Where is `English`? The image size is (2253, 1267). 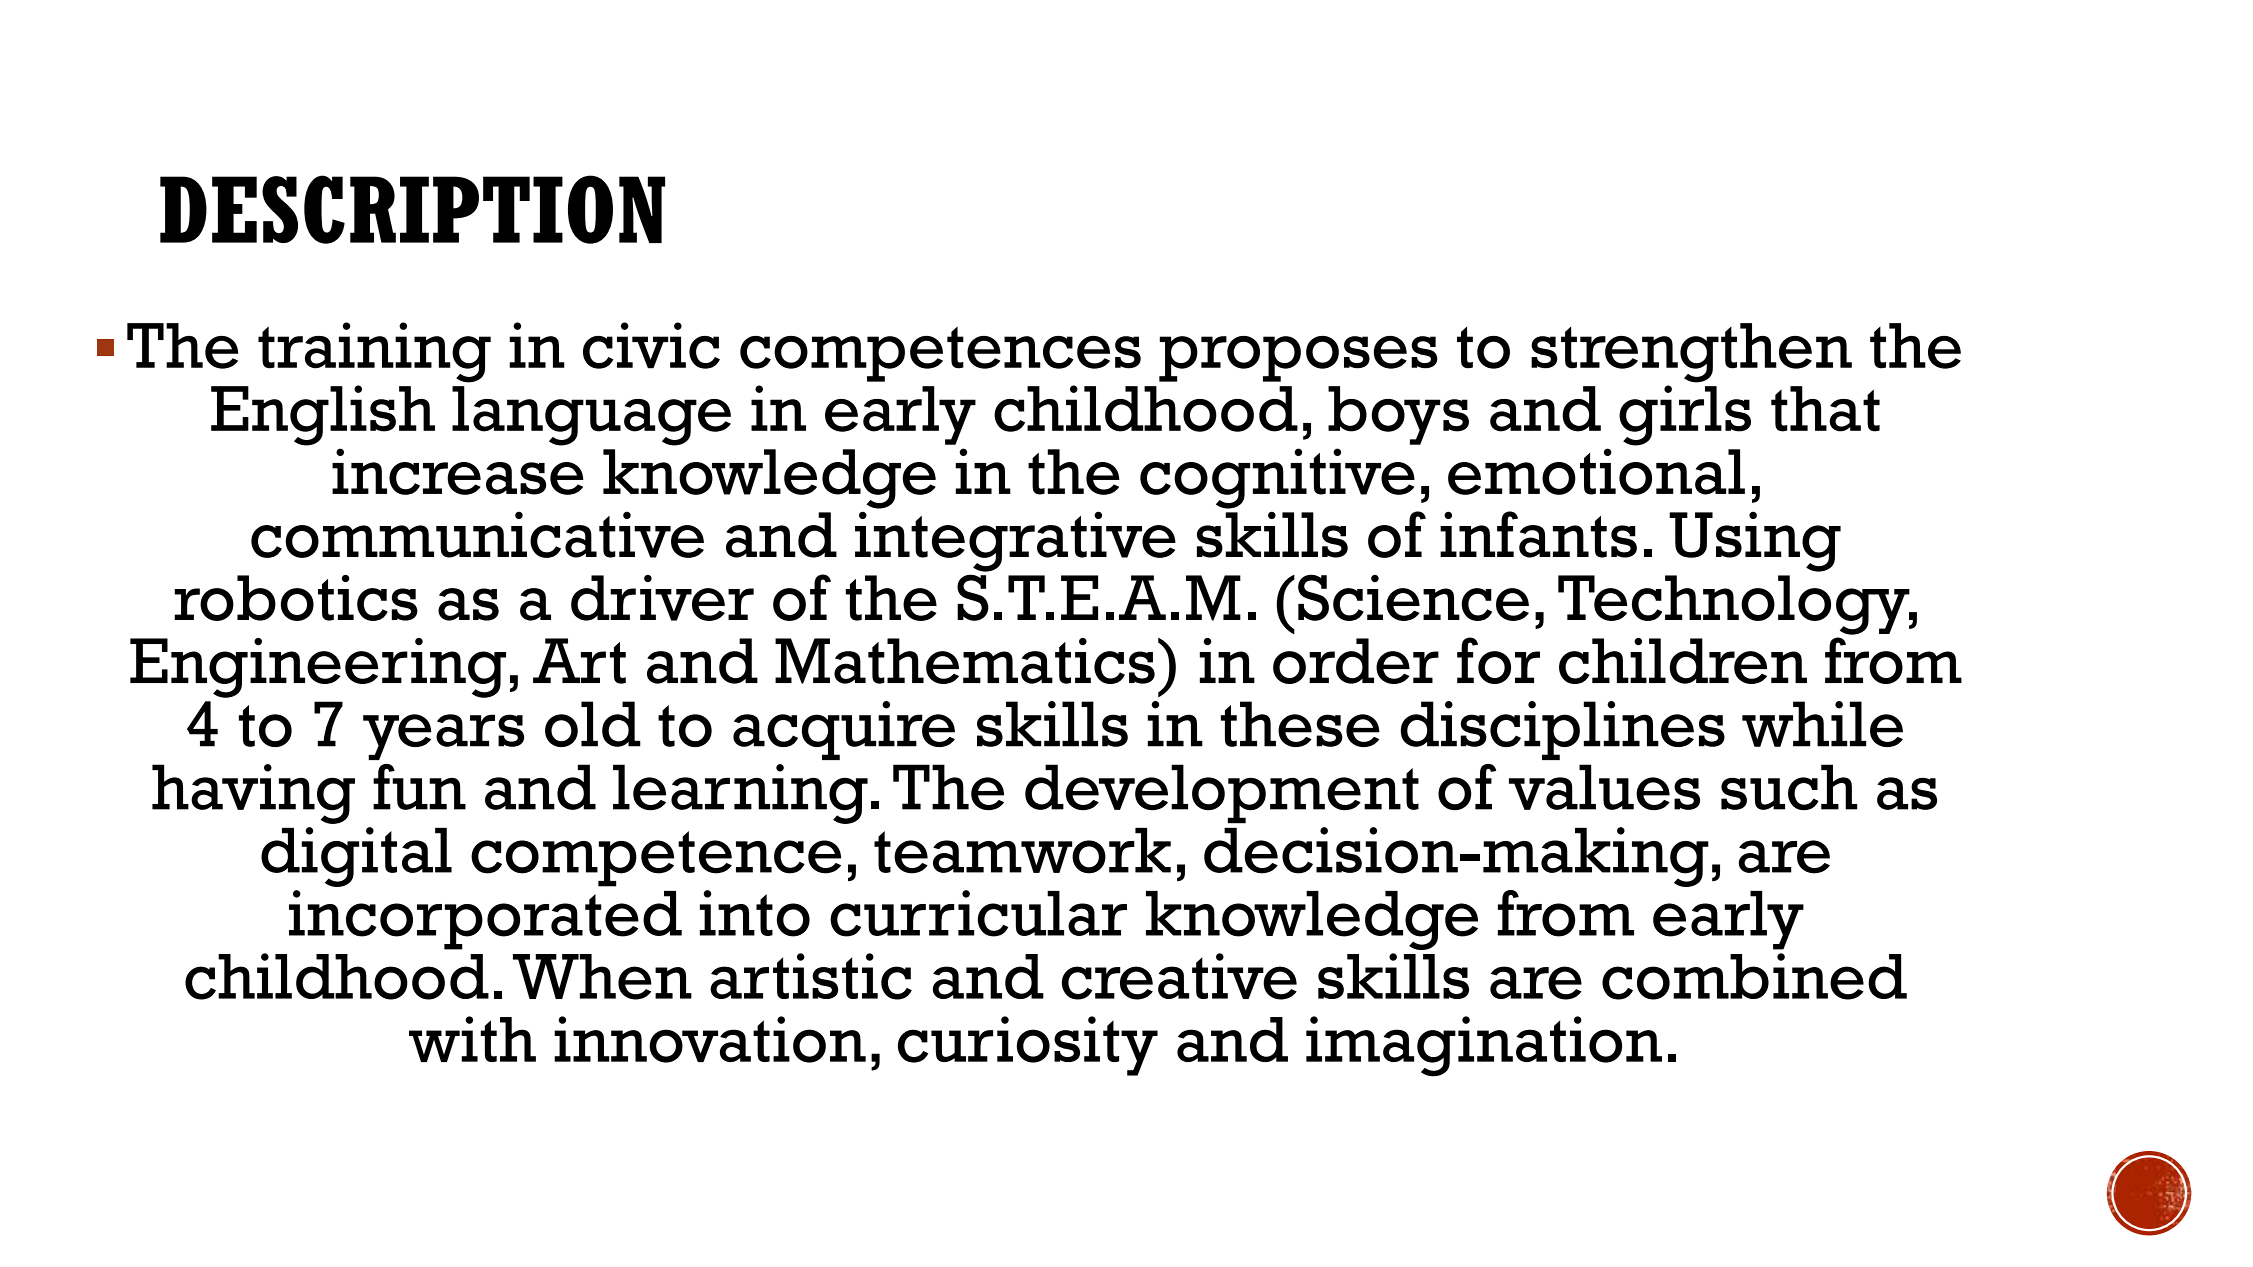
English is located at coordinates (323, 415).
